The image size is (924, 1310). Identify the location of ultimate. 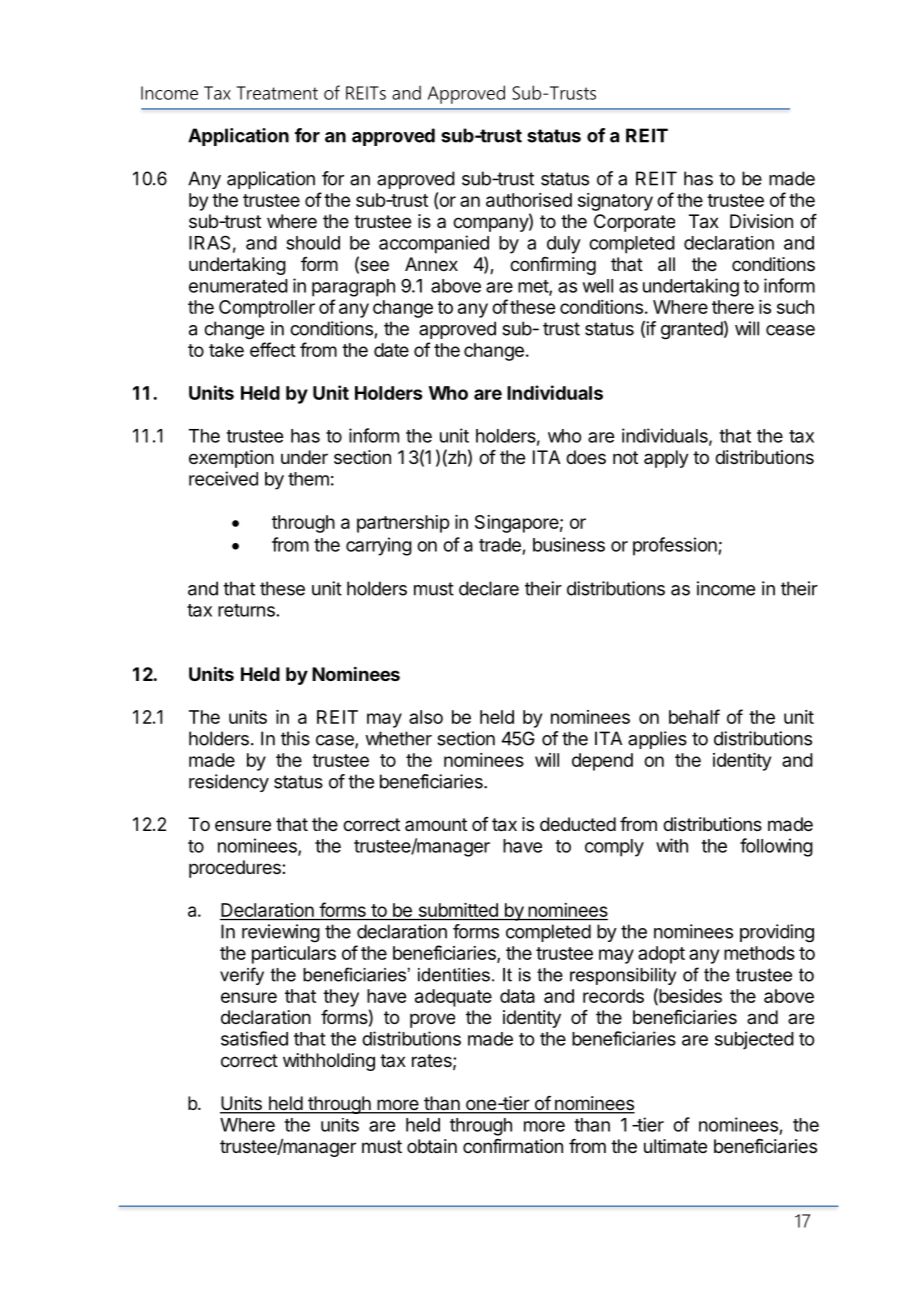
(675, 1146).
